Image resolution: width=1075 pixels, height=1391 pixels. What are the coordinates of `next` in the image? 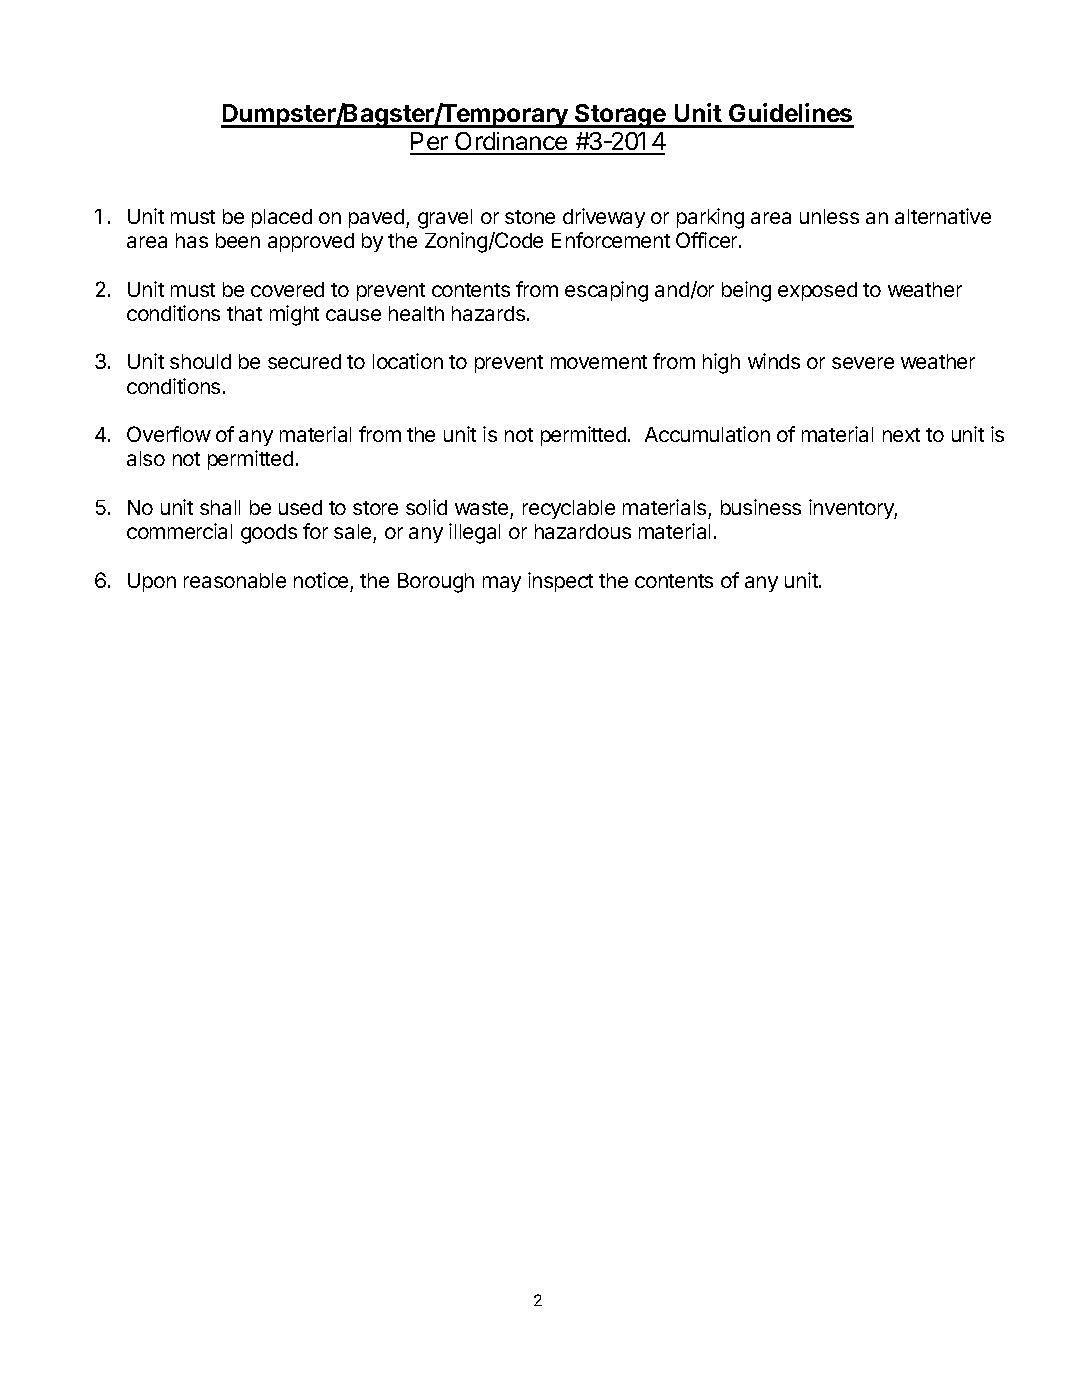 It's located at (901, 435).
